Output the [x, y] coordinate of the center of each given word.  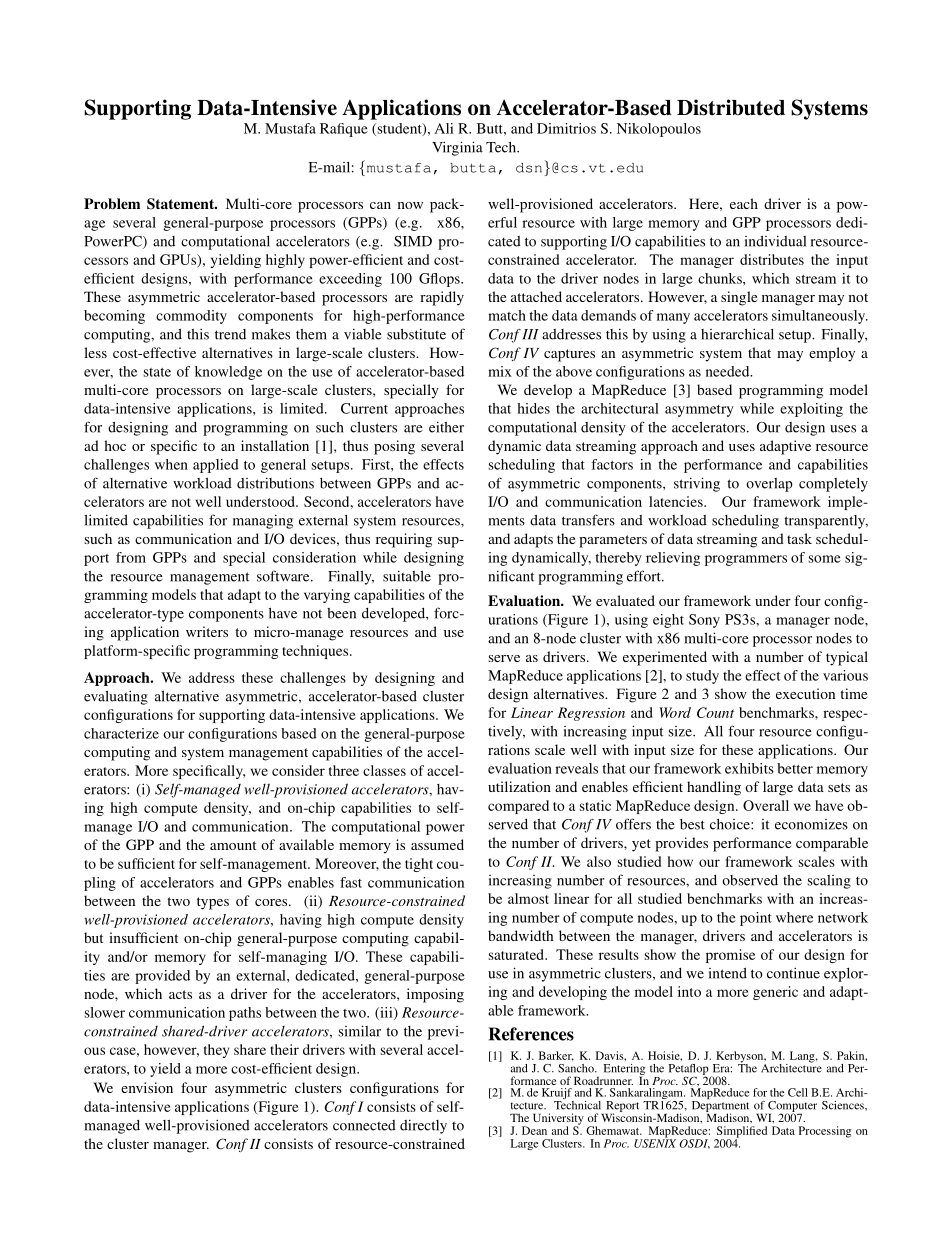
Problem [112, 203]
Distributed [731, 107]
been [341, 613]
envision [147, 1087]
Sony [704, 621]
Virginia [457, 148]
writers [207, 631]
